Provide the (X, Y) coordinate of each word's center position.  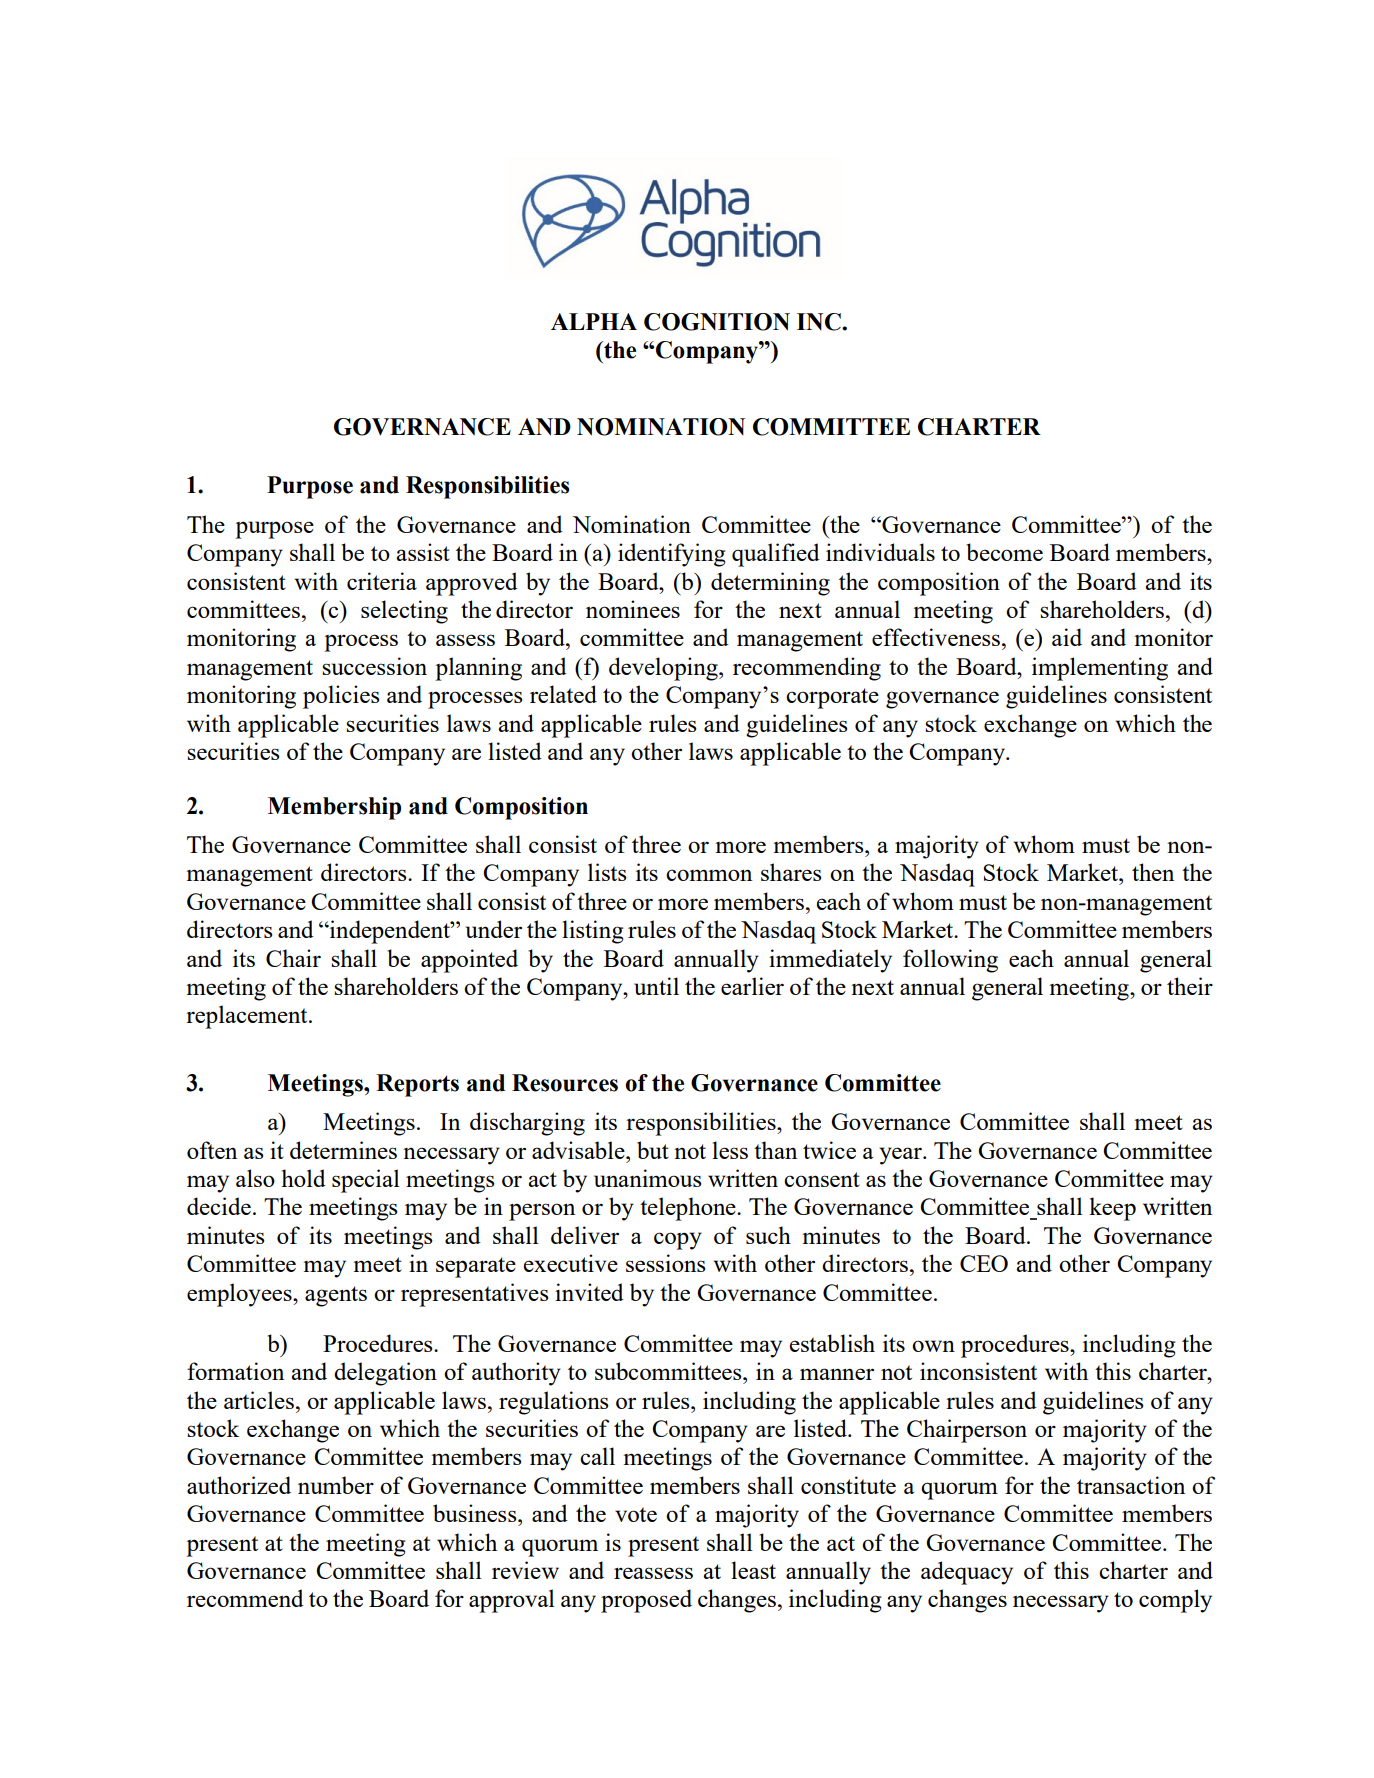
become (1004, 552)
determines (343, 1150)
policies (341, 697)
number (336, 1485)
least (753, 1570)
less (730, 1150)
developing (664, 669)
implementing (1100, 669)
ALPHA (594, 321)
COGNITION (717, 322)
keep (1112, 1209)
